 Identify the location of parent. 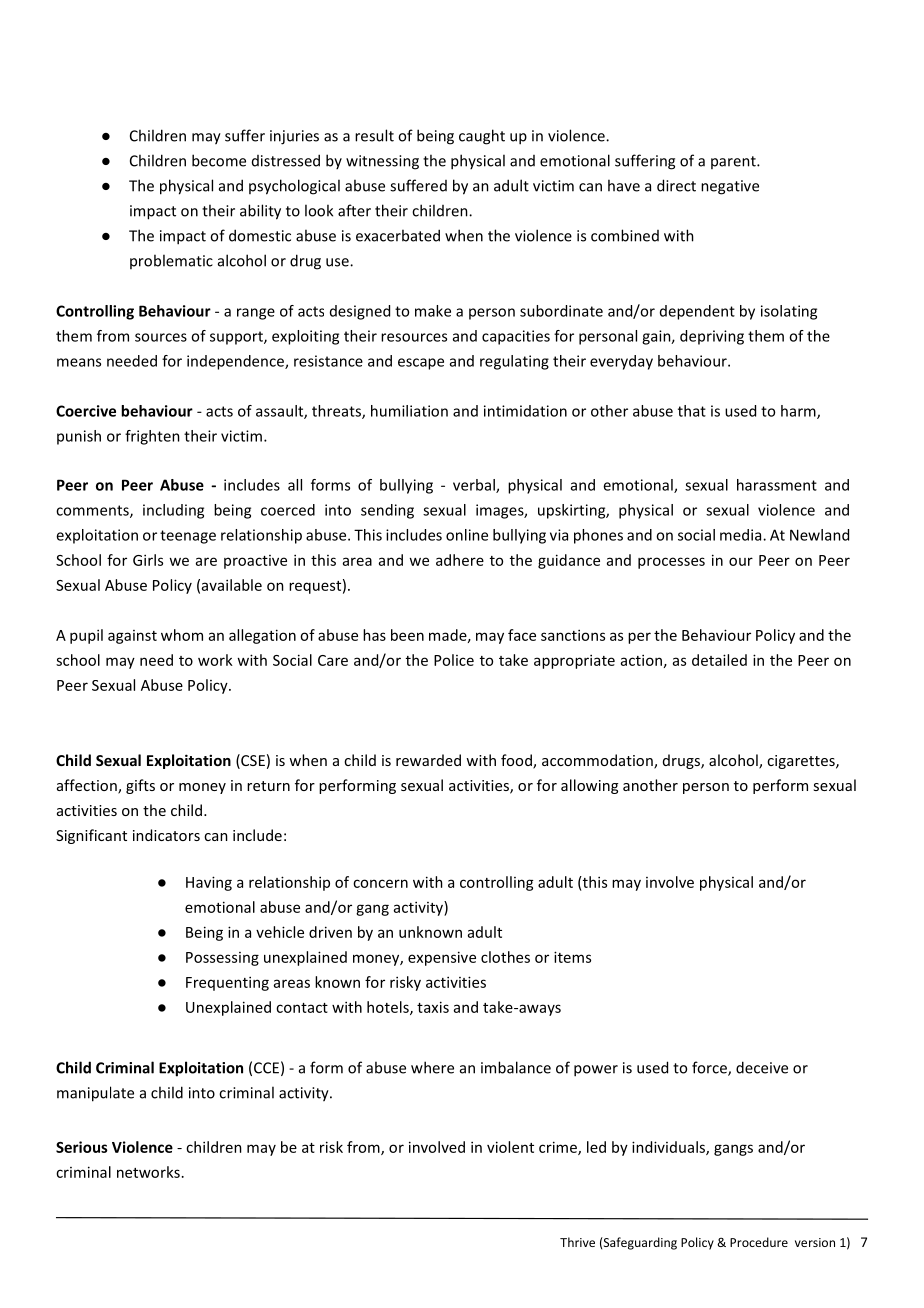
(734, 162).
